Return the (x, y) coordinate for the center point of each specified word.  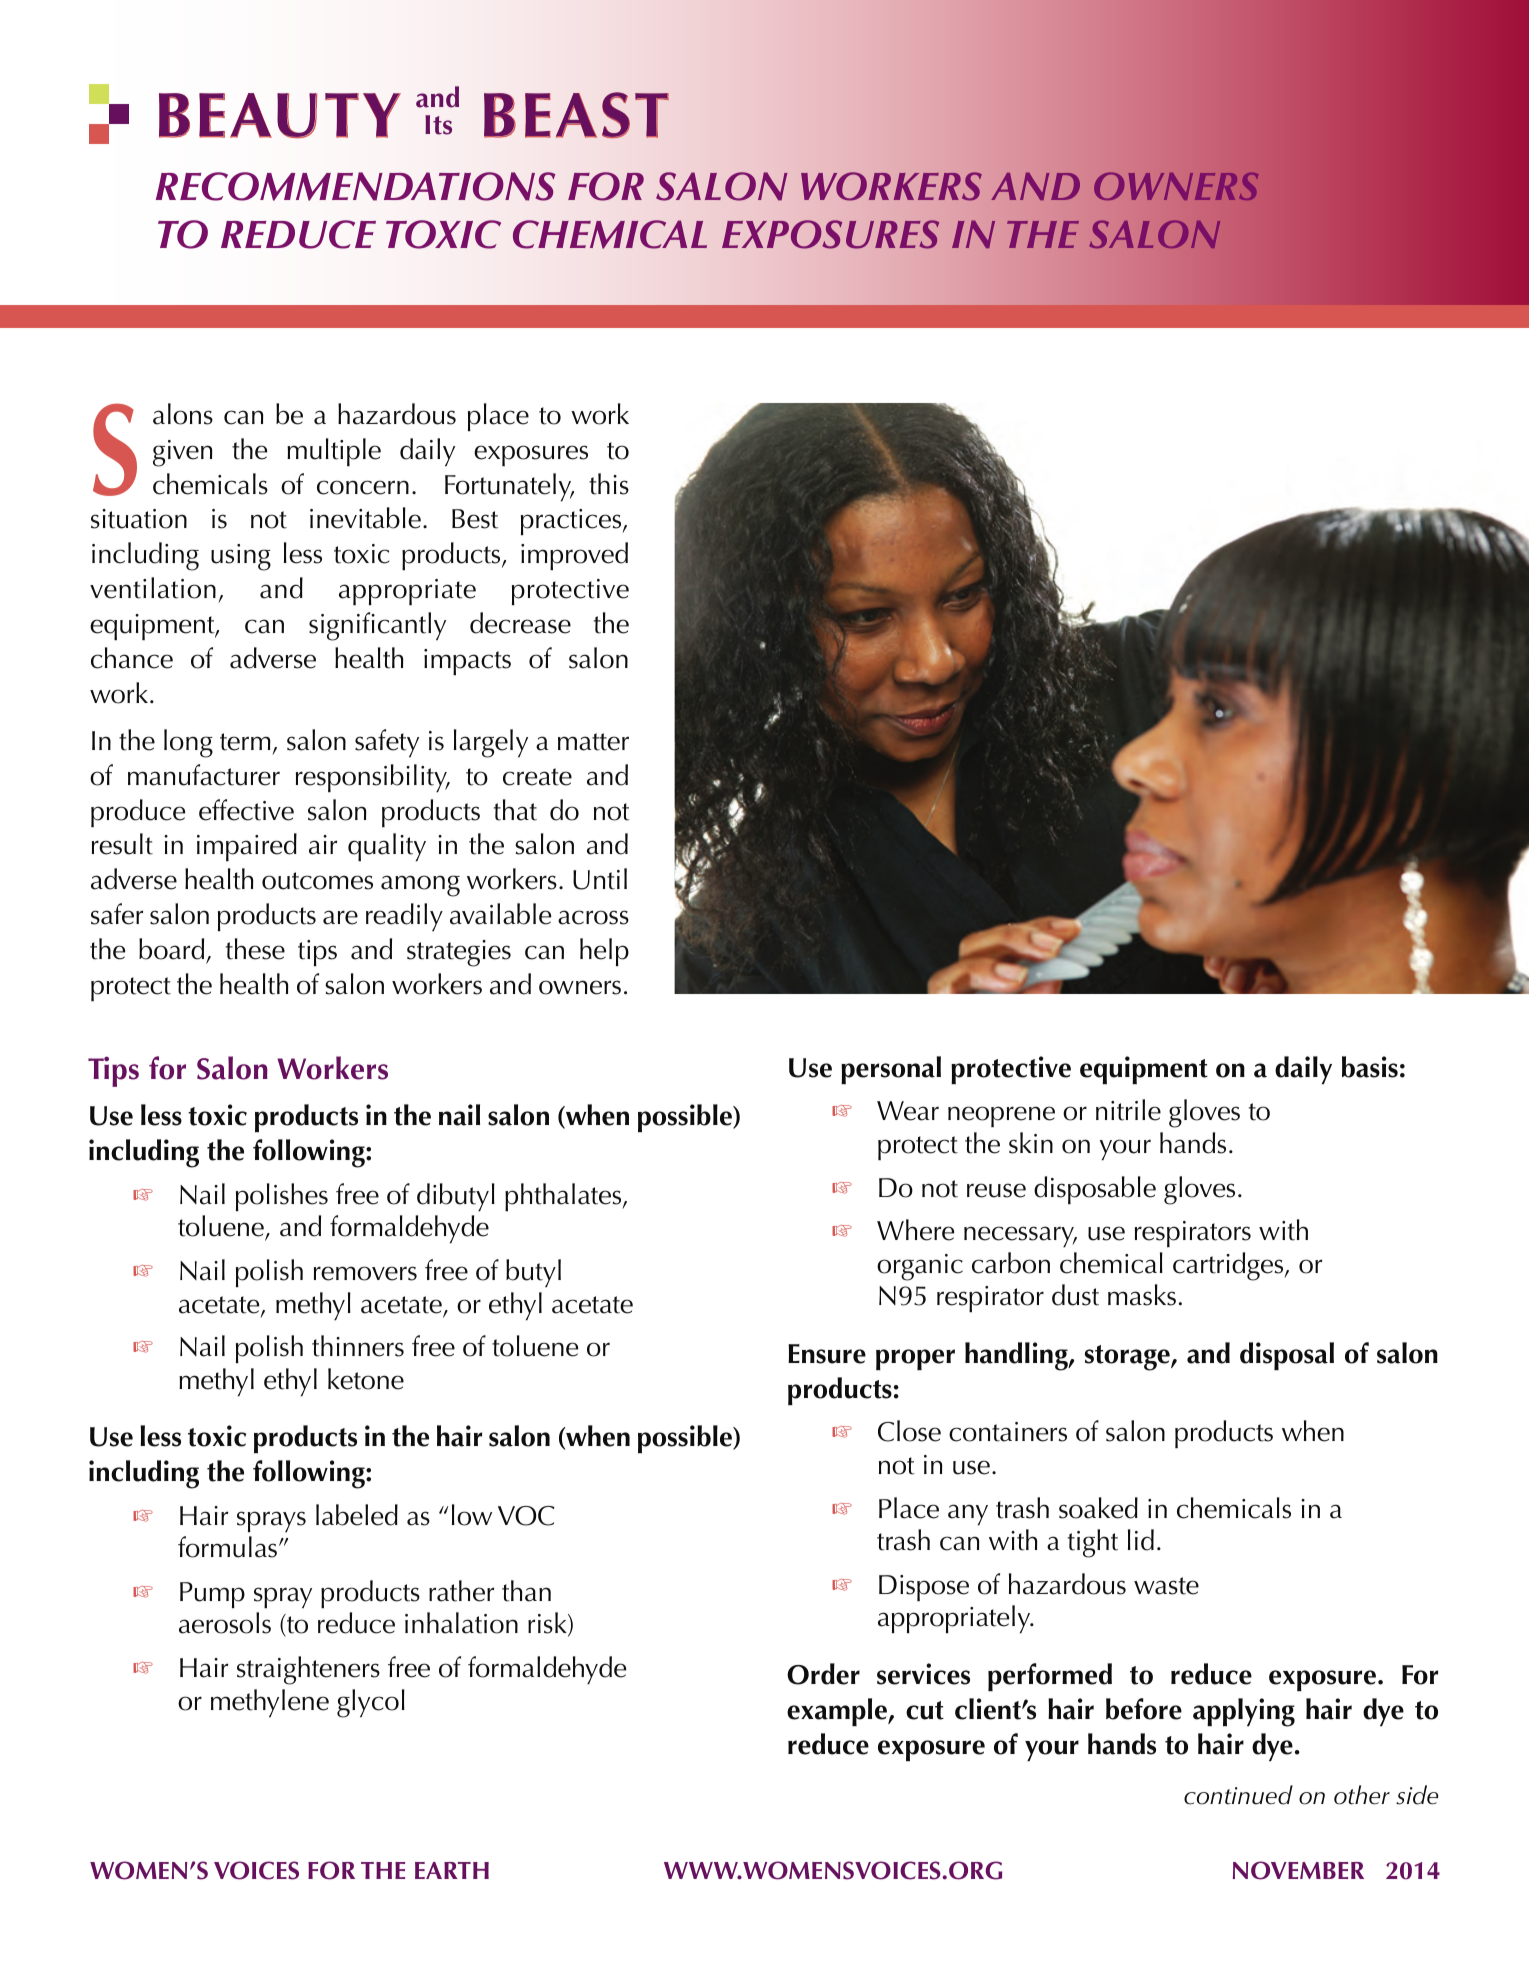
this (609, 484)
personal (891, 1070)
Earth (452, 1870)
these (255, 949)
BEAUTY (280, 115)
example (838, 1712)
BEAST (576, 115)
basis (1370, 1067)
